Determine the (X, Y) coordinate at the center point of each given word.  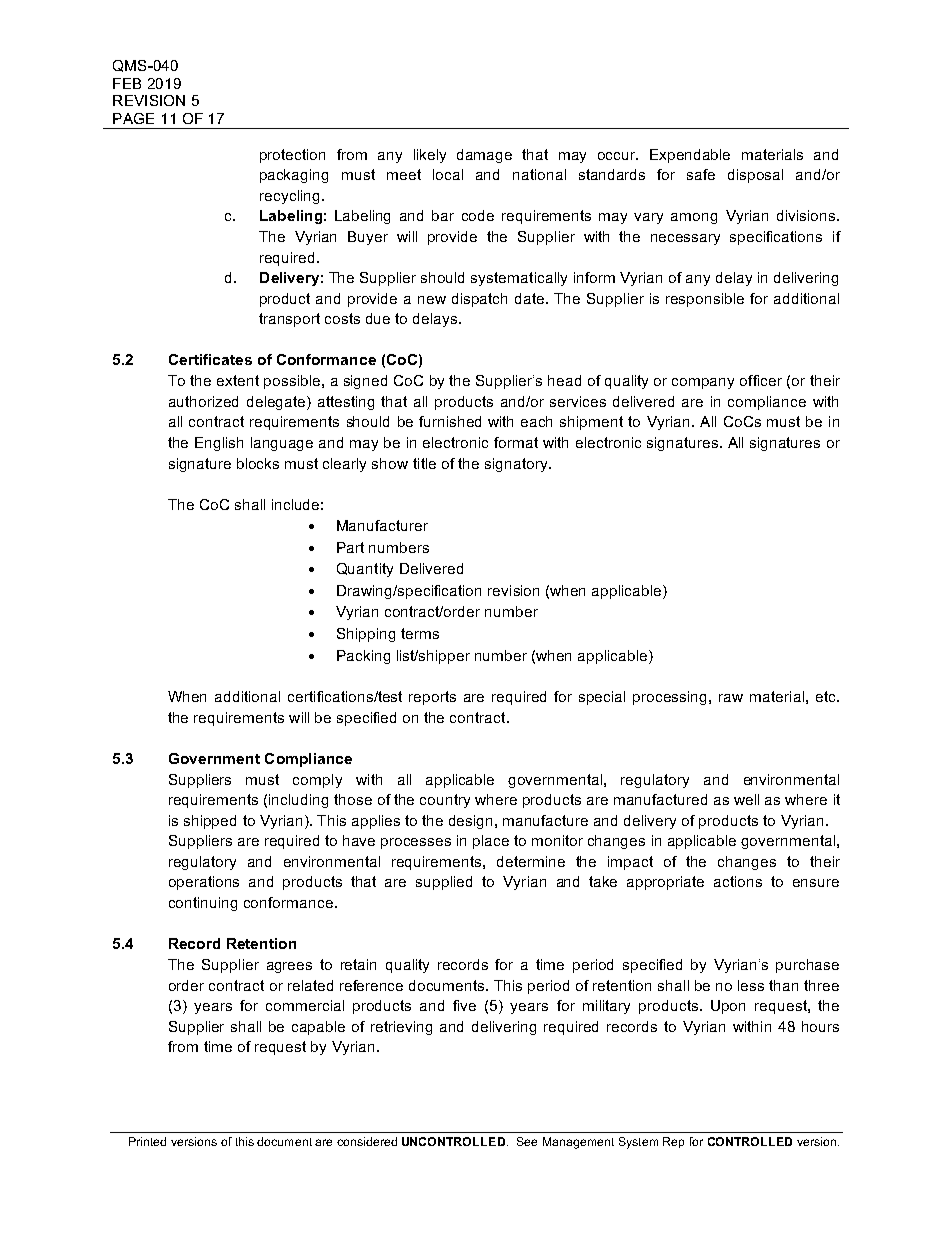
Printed (147, 1141)
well (746, 799)
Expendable (690, 156)
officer (761, 380)
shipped (210, 822)
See (527, 1141)
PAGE (133, 118)
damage (484, 156)
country (445, 801)
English (219, 444)
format (516, 442)
